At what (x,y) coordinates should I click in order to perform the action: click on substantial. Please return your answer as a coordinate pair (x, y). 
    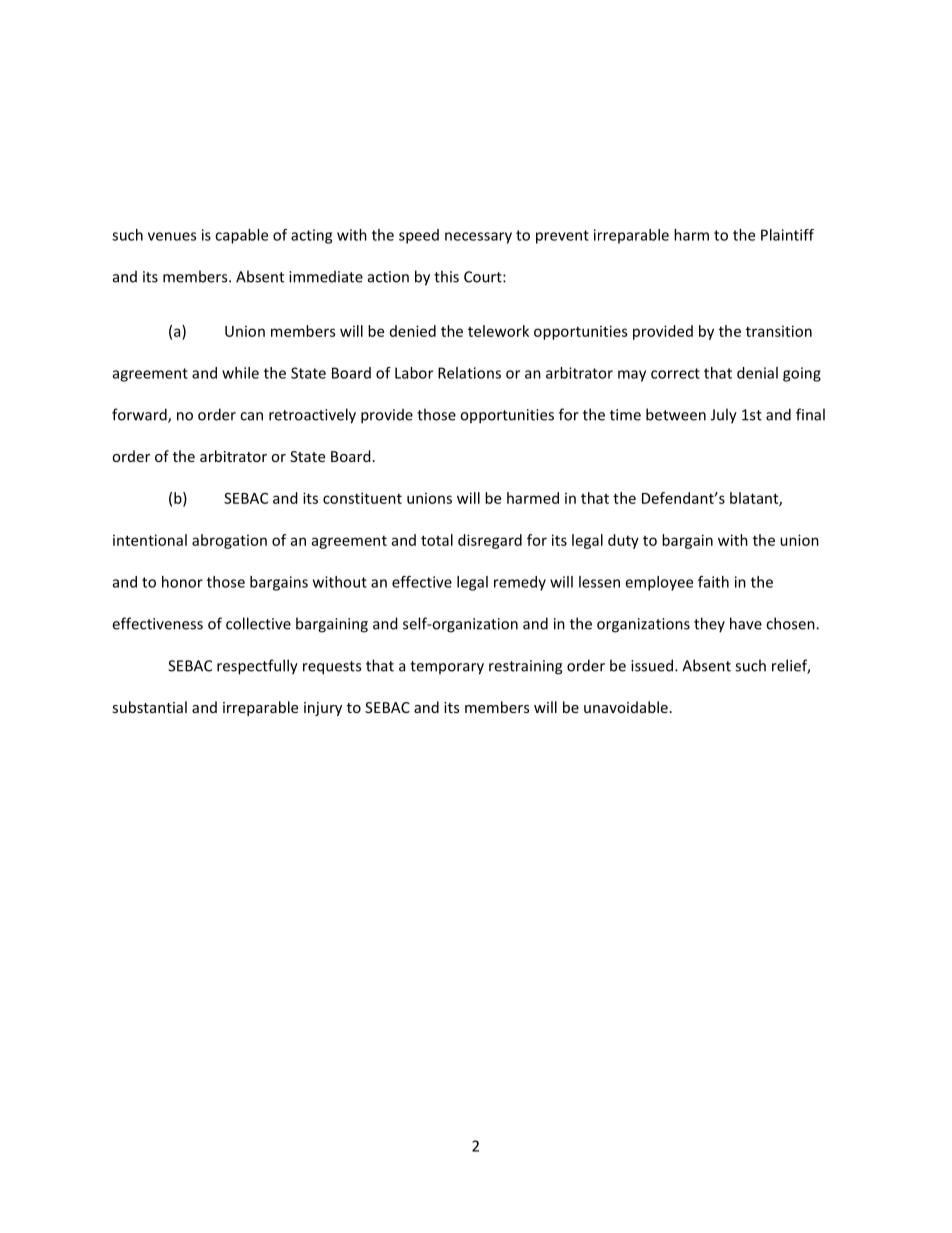
    Looking at the image, I should click on (150, 707).
